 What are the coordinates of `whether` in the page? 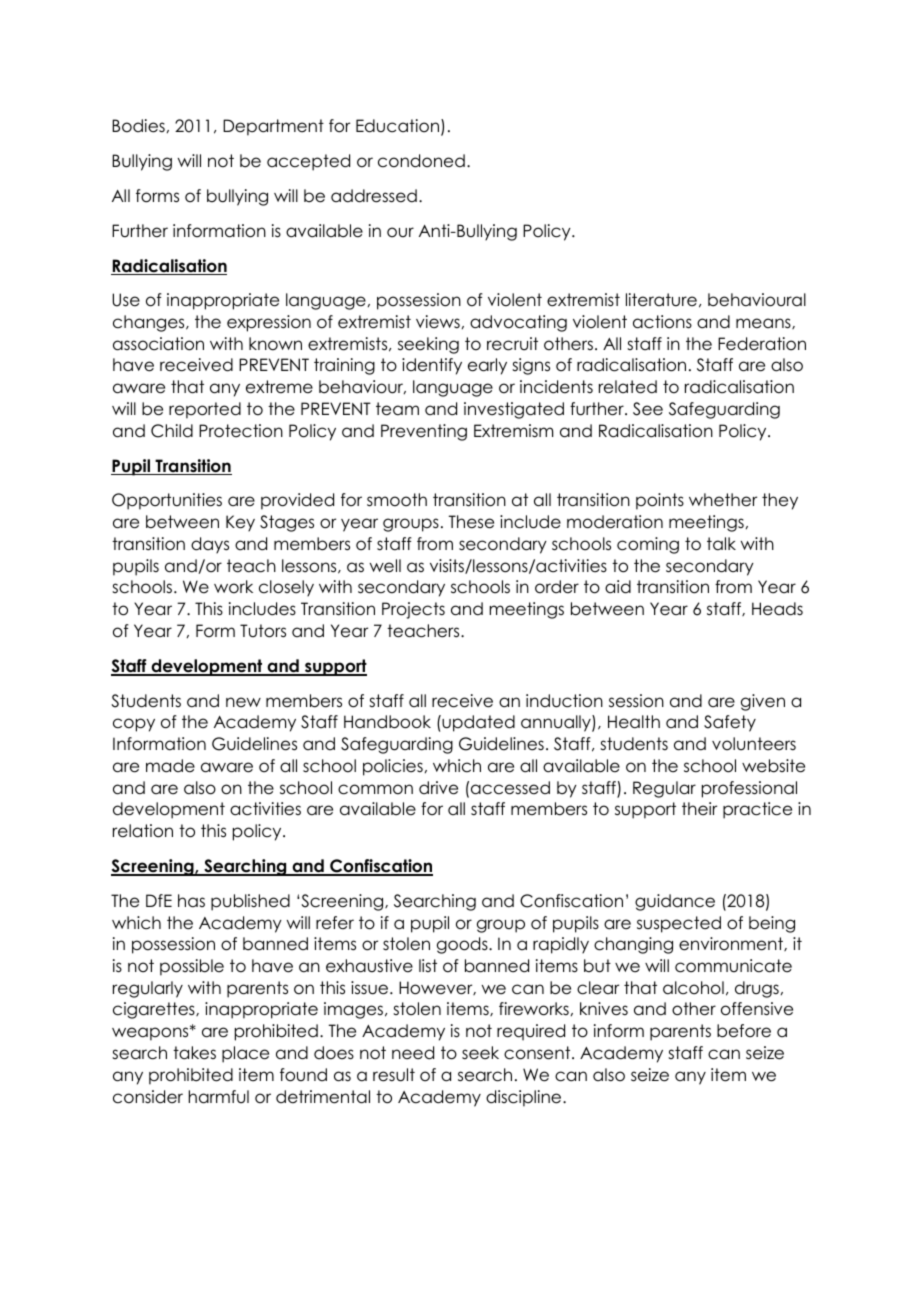 It's located at (723, 500).
